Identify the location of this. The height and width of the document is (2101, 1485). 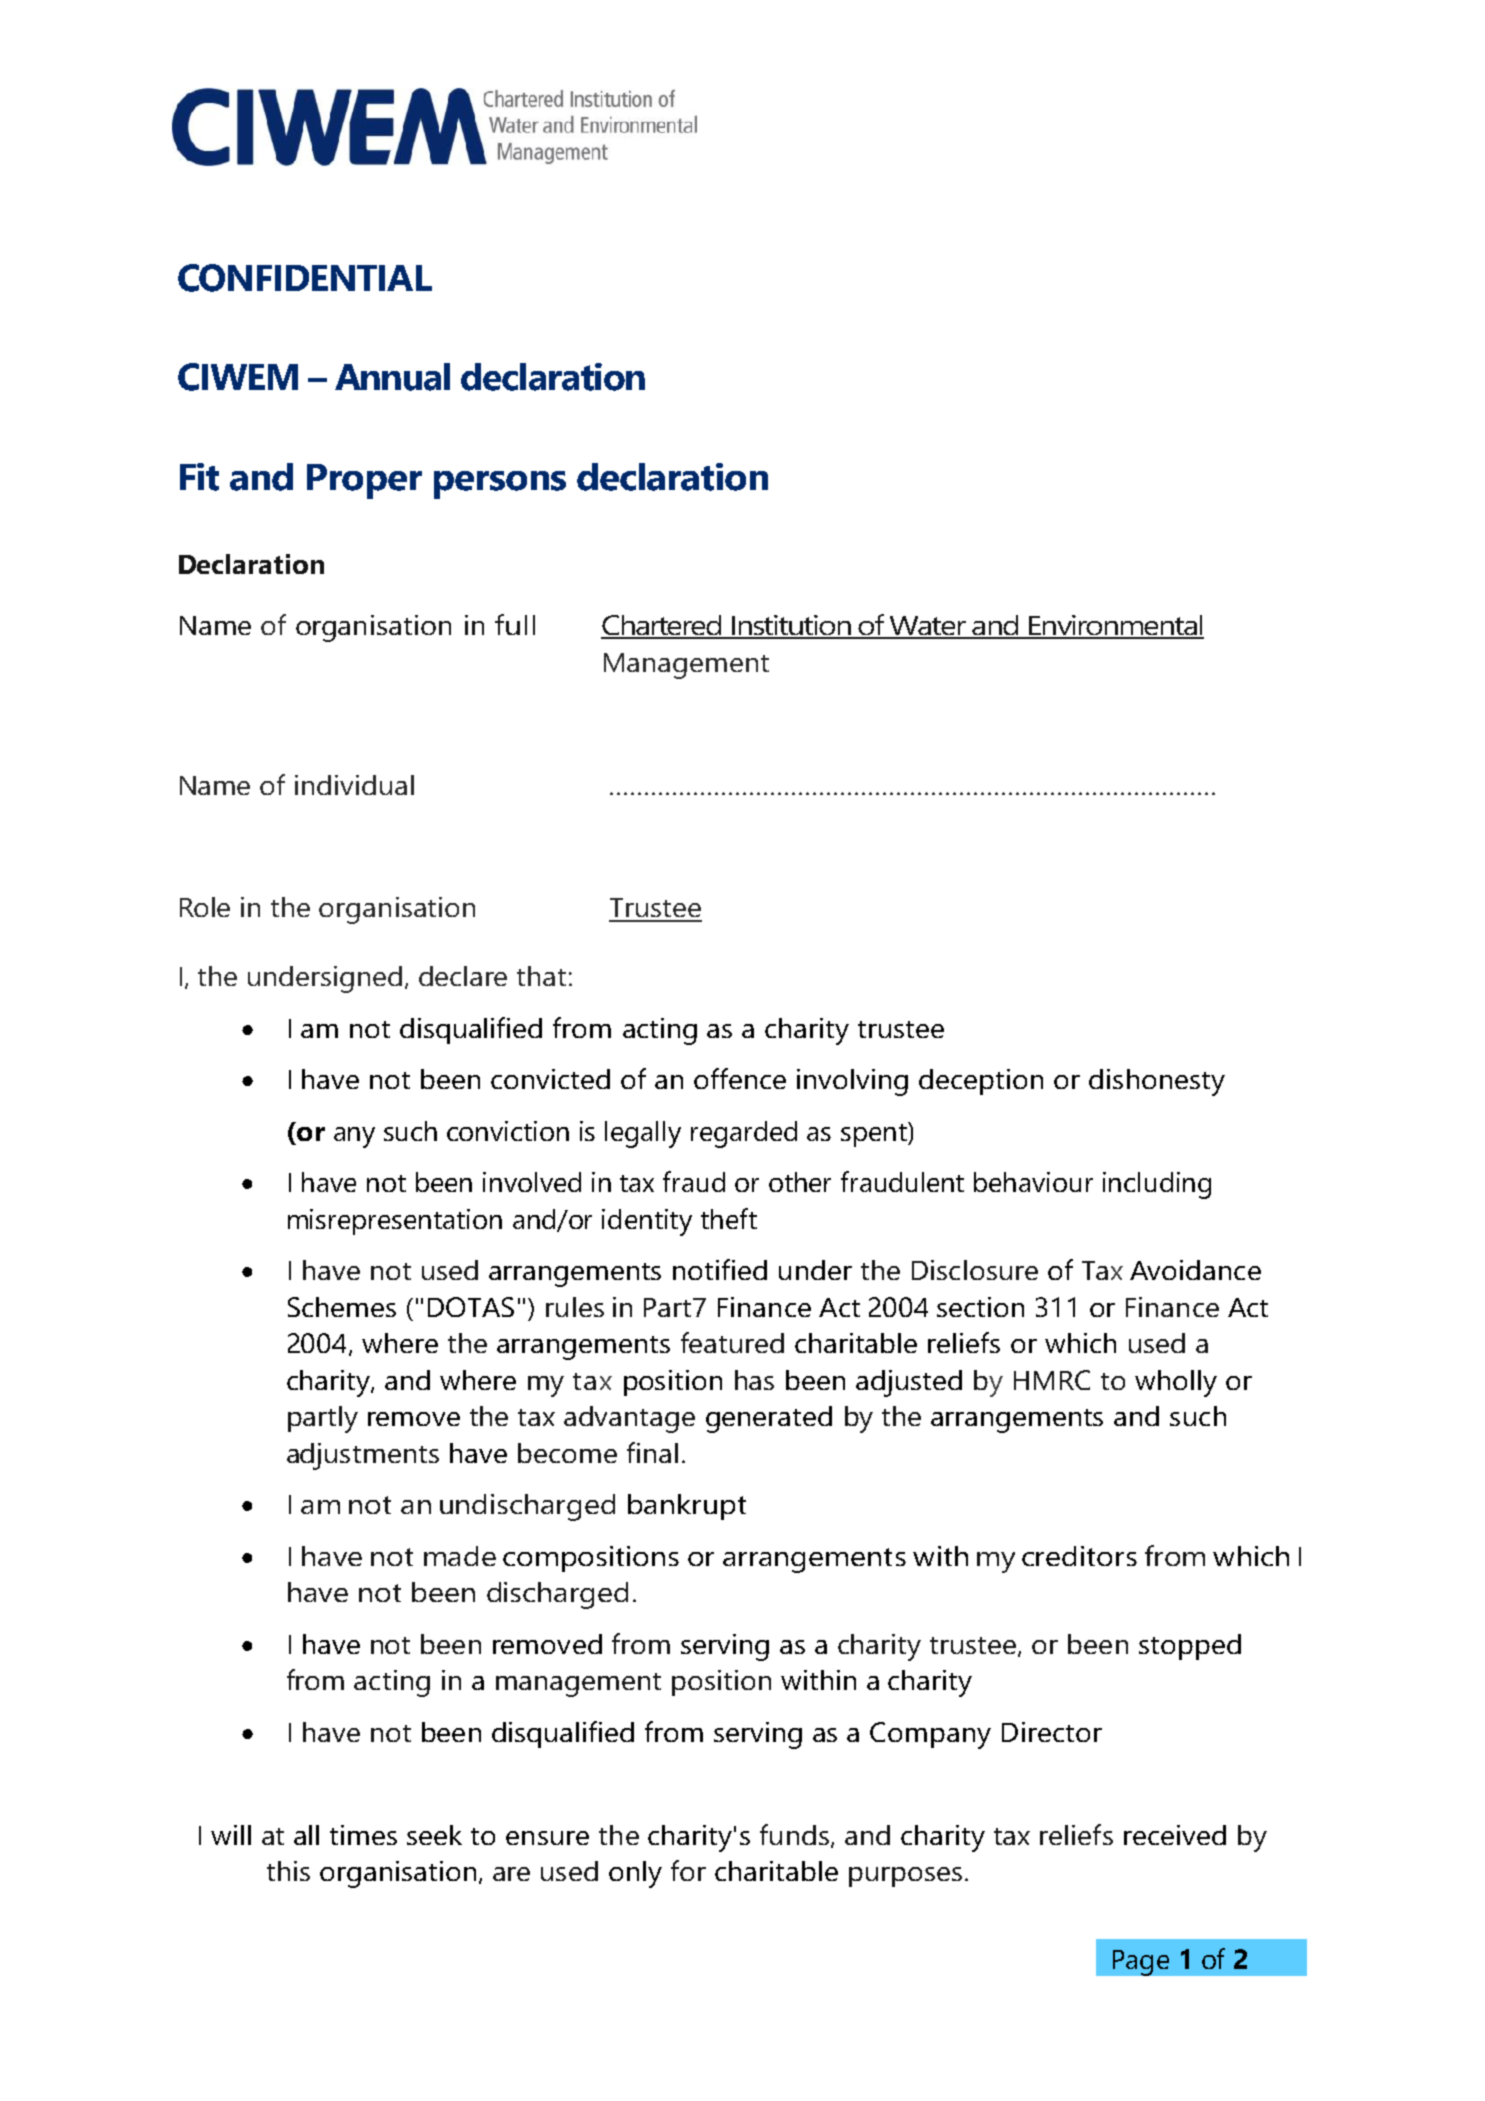
(288, 1871).
